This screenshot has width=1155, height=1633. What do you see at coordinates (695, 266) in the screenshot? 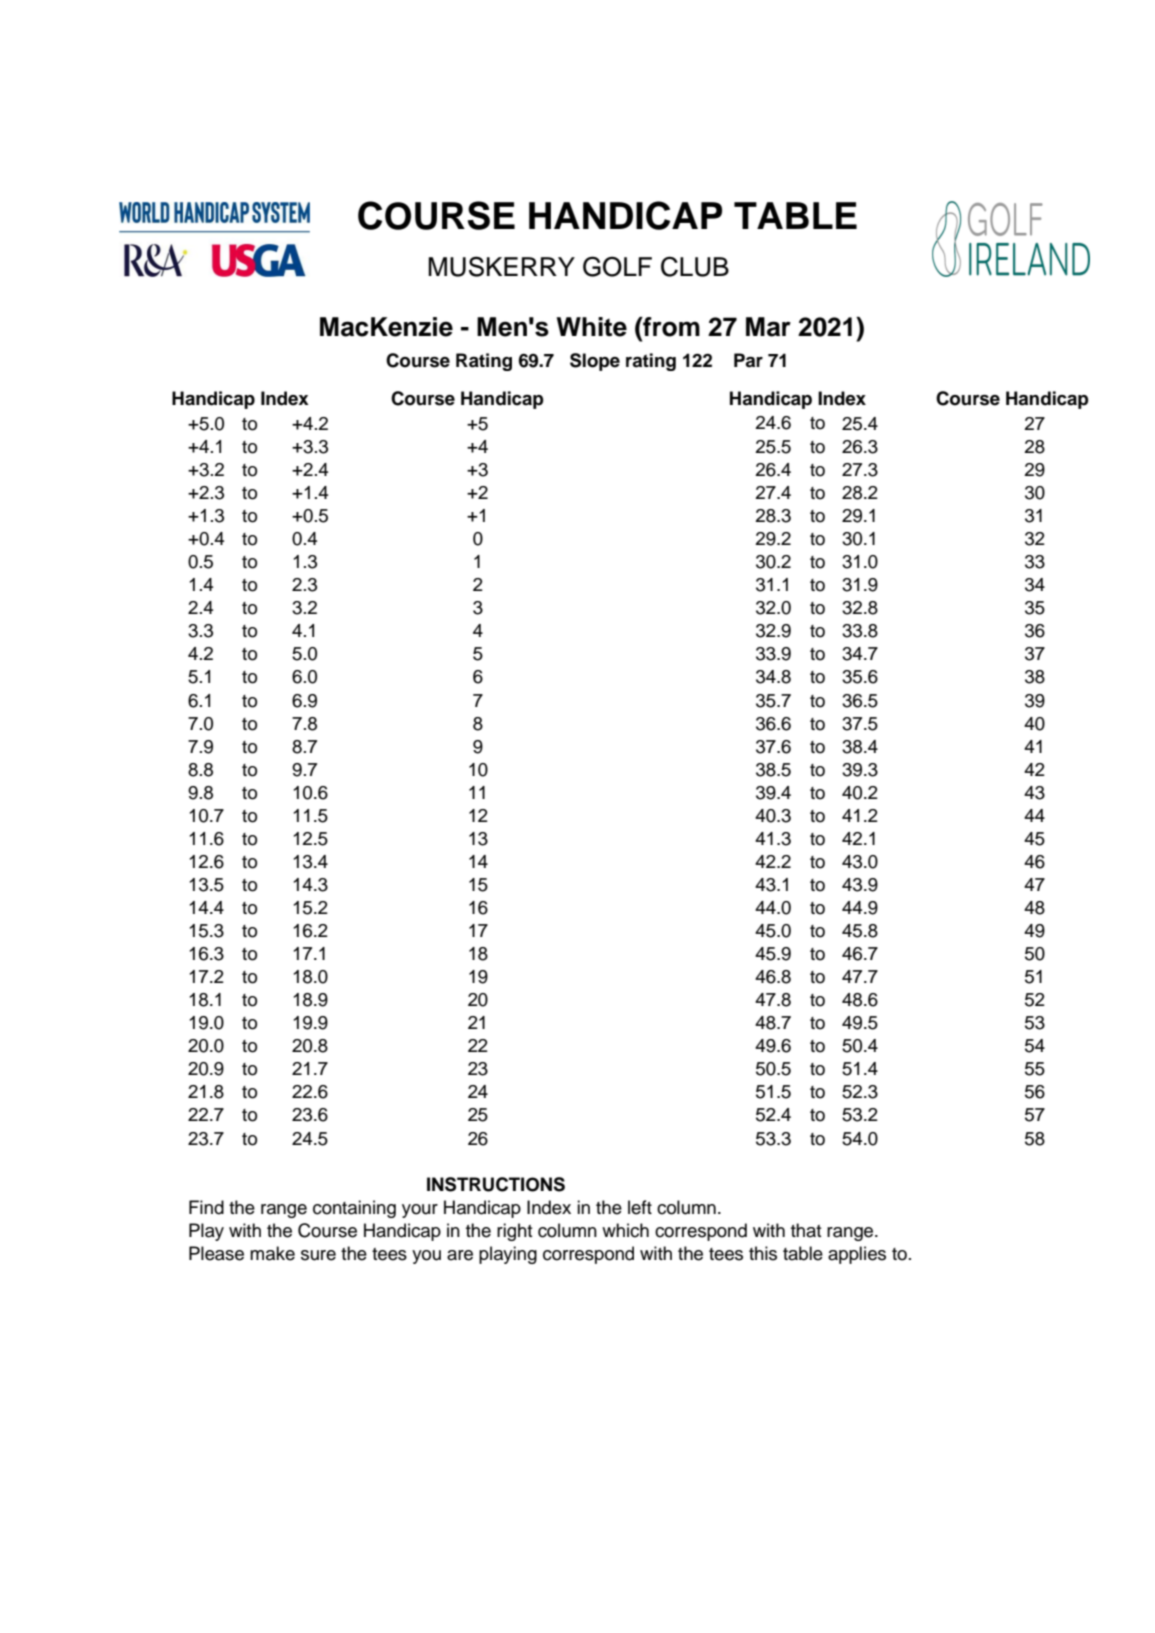
I see `CLUB` at bounding box center [695, 266].
